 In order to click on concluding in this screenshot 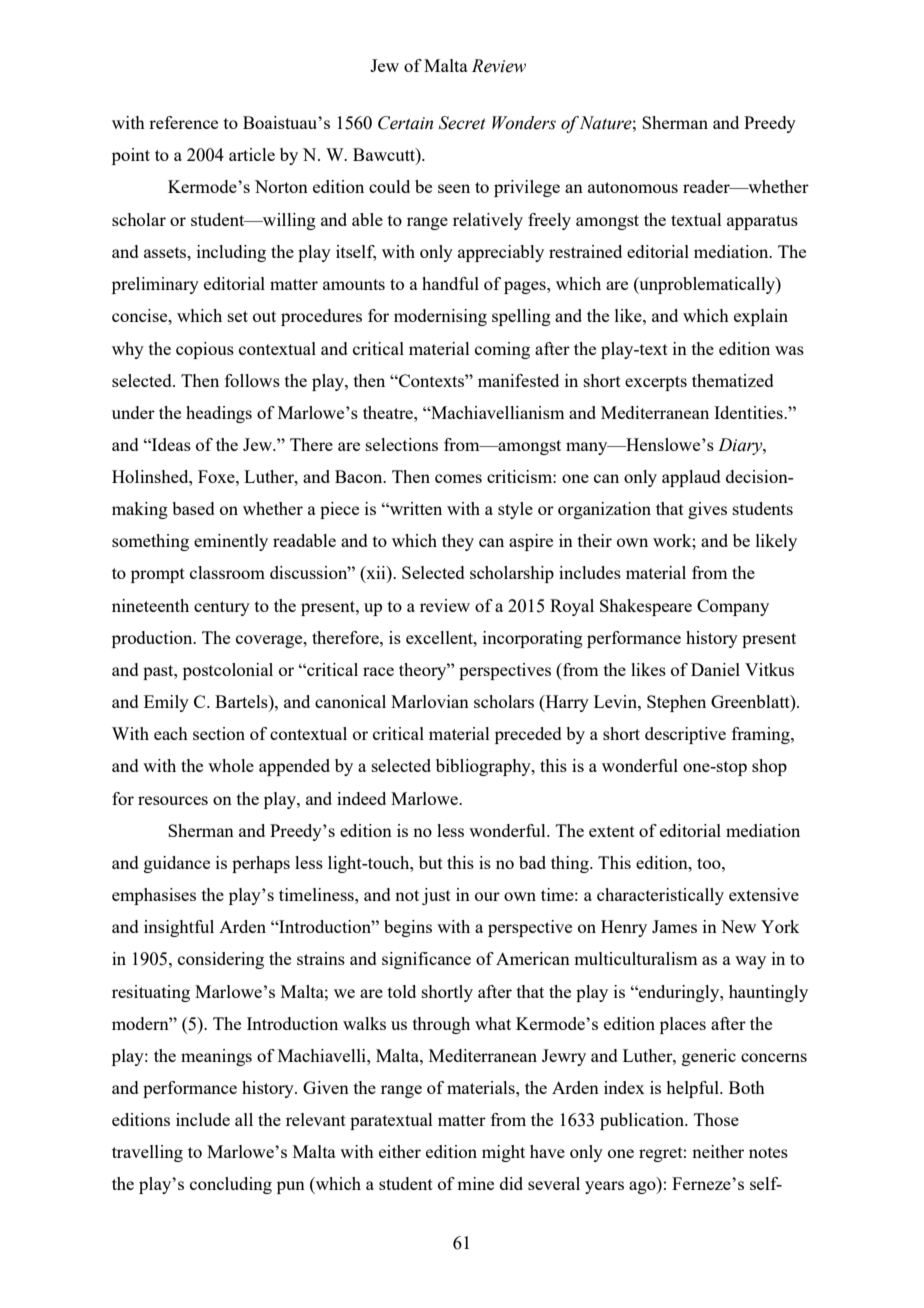, I will do `click(231, 1185)`.
